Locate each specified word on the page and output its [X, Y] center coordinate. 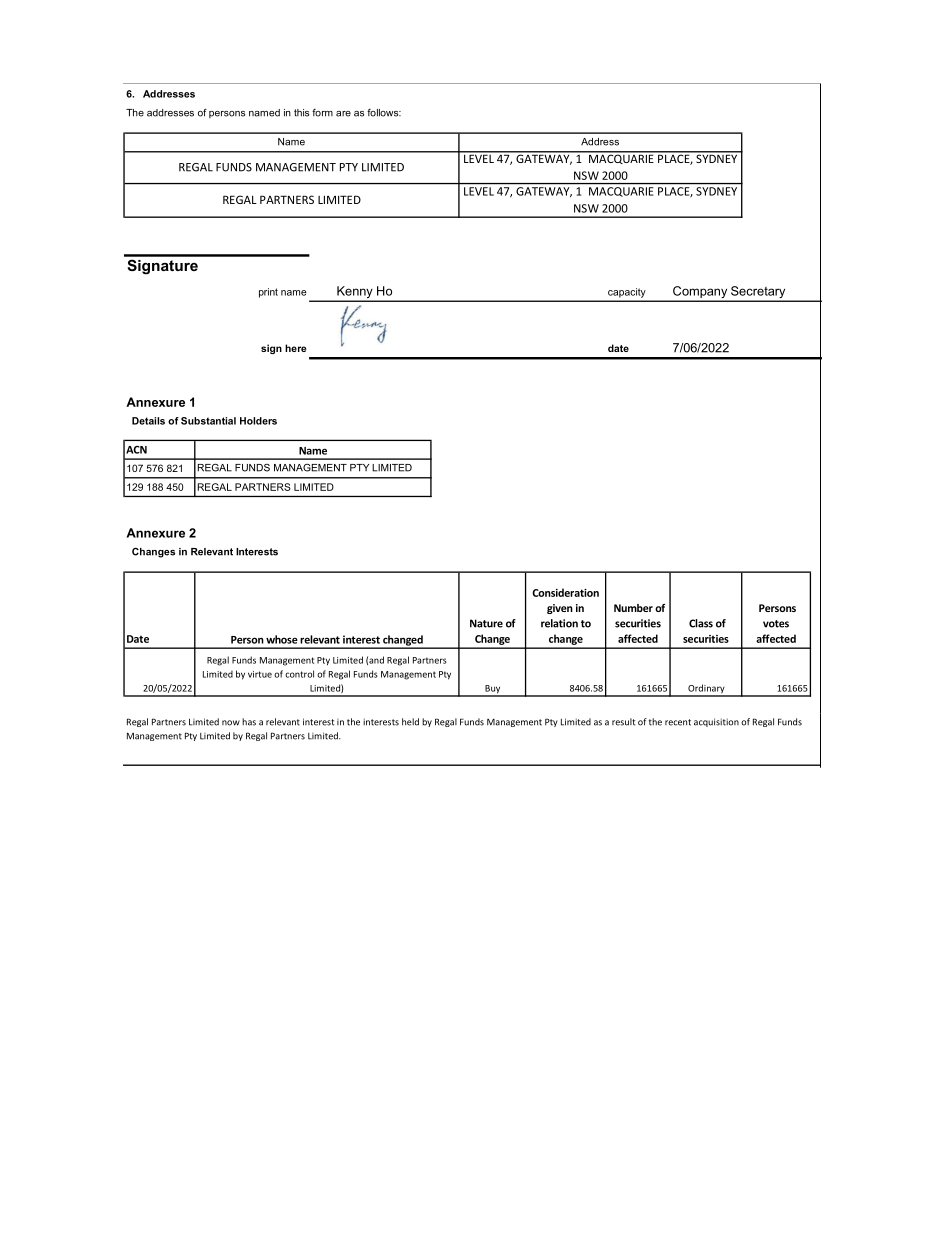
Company [700, 293]
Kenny [355, 293]
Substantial [208, 421]
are [343, 114]
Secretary [758, 293]
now [231, 723]
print [268, 293]
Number [633, 608]
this [301, 113]
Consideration [565, 592]
